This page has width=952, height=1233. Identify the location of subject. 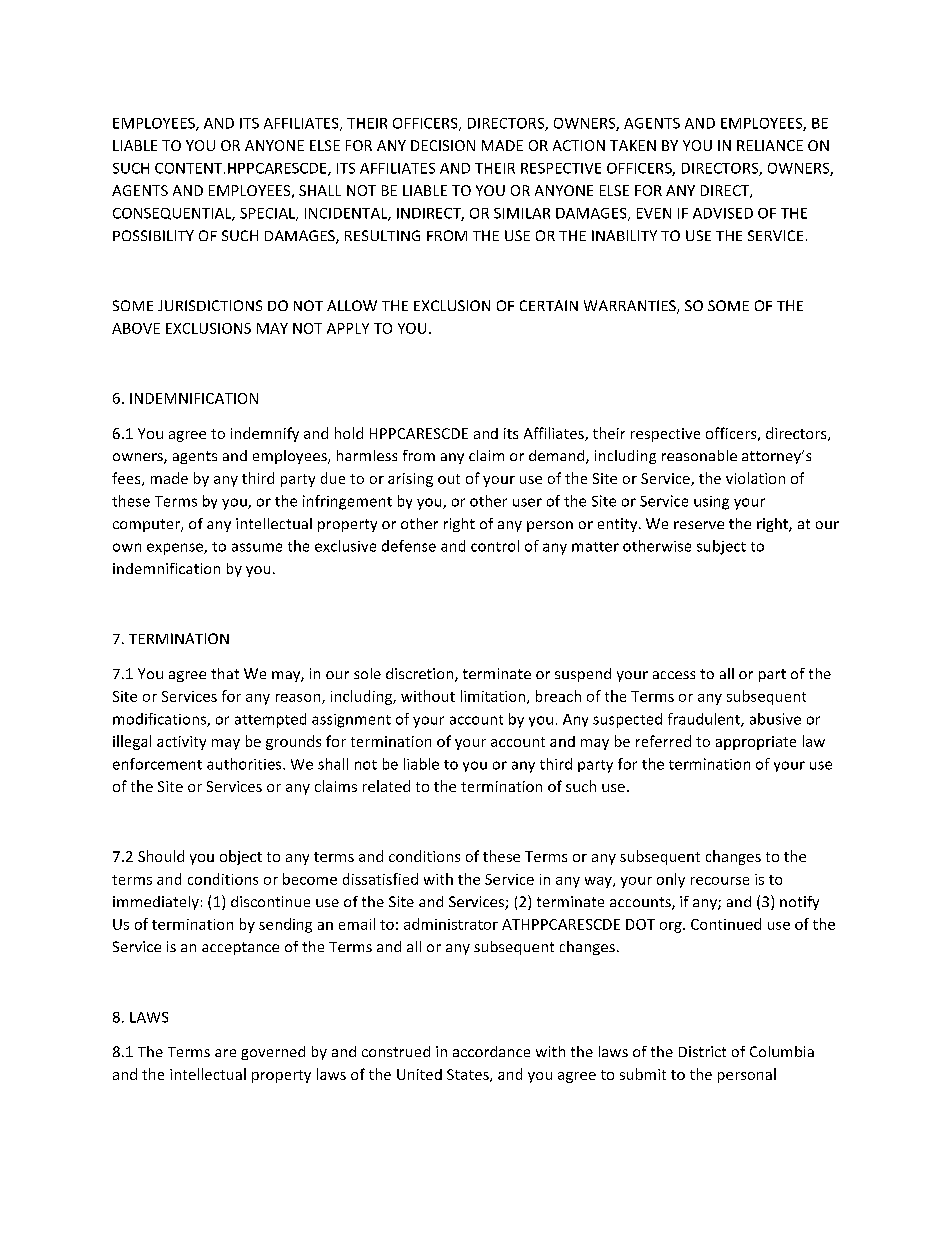
(721, 547).
